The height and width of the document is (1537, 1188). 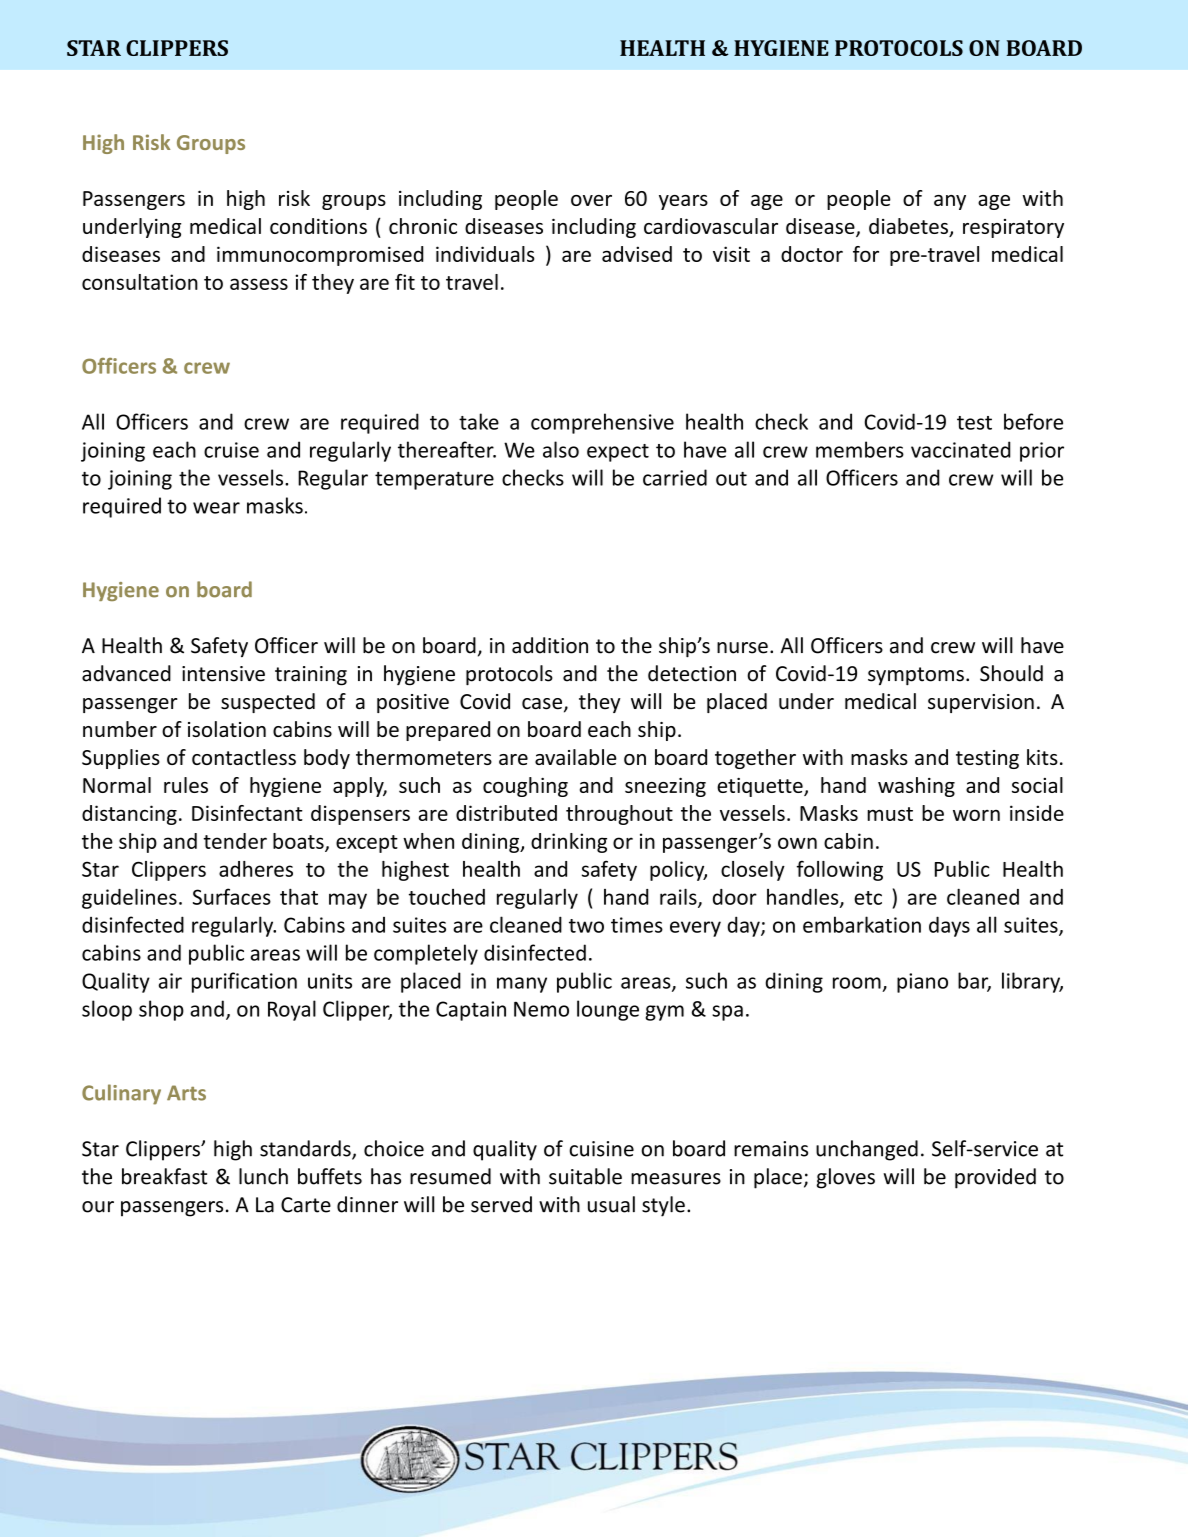 What do you see at coordinates (591, 200) in the document?
I see `over` at bounding box center [591, 200].
